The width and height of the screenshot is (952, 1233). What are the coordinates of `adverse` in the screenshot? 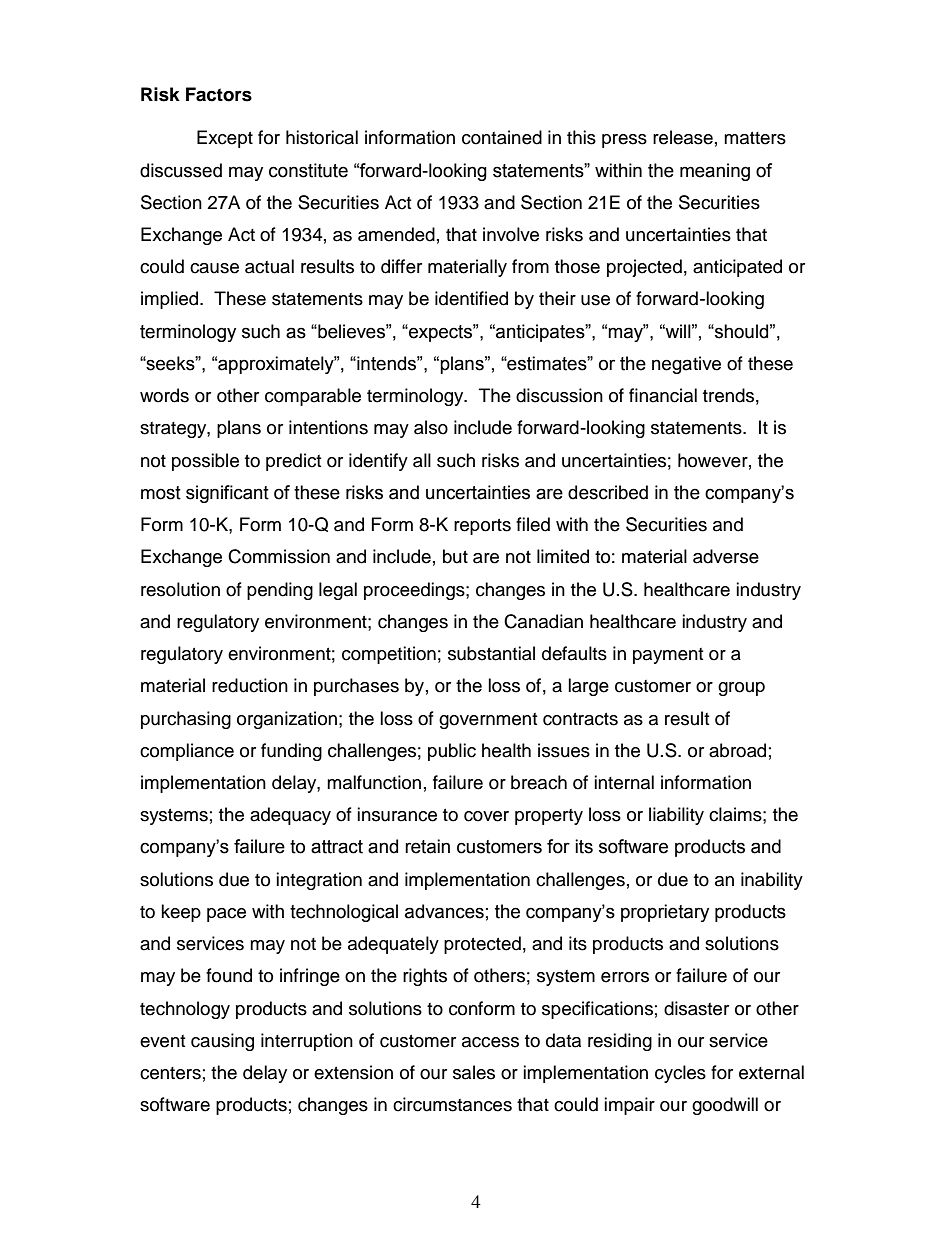 It's located at (726, 556).
